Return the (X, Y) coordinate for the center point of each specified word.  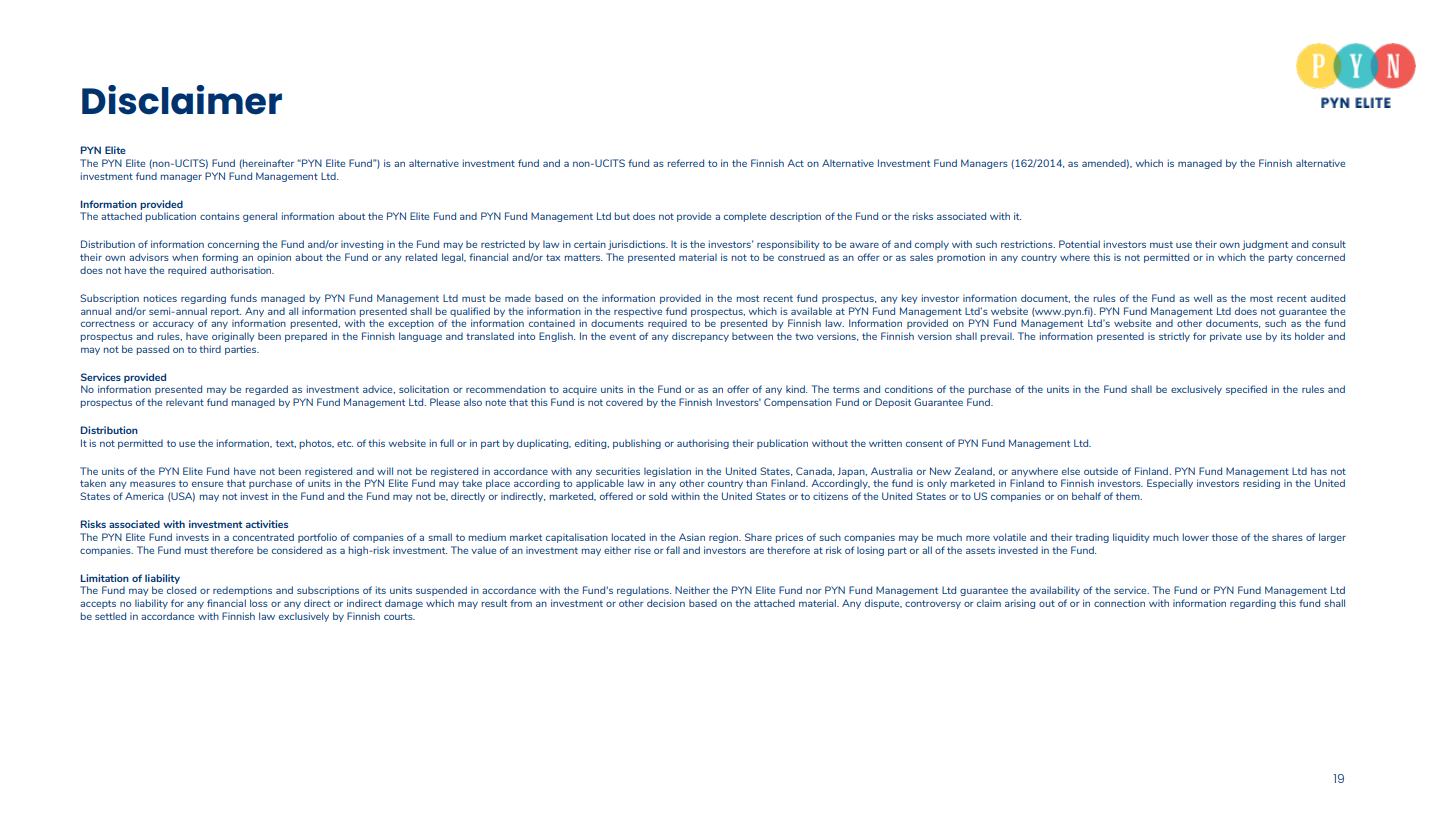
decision (666, 603)
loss (259, 603)
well (1202, 298)
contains (220, 216)
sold (658, 496)
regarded (267, 390)
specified (1246, 390)
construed (801, 257)
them (1129, 496)
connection (1119, 603)
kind (796, 389)
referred (686, 163)
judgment (1265, 245)
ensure (207, 484)
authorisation (242, 270)
